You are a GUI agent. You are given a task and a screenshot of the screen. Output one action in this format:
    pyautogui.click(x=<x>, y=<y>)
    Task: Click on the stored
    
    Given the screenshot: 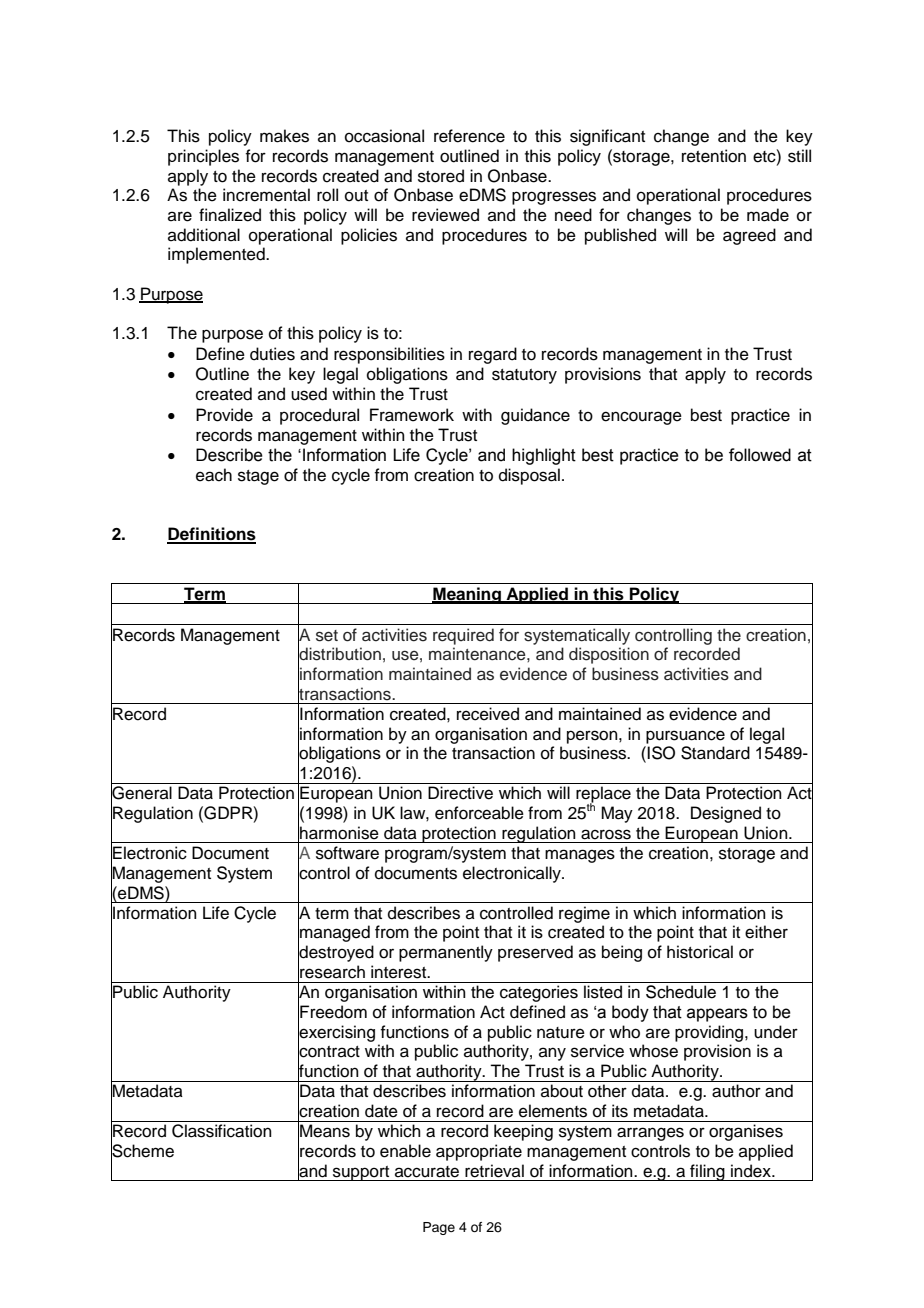 What is the action you would take?
    pyautogui.click(x=441, y=176)
